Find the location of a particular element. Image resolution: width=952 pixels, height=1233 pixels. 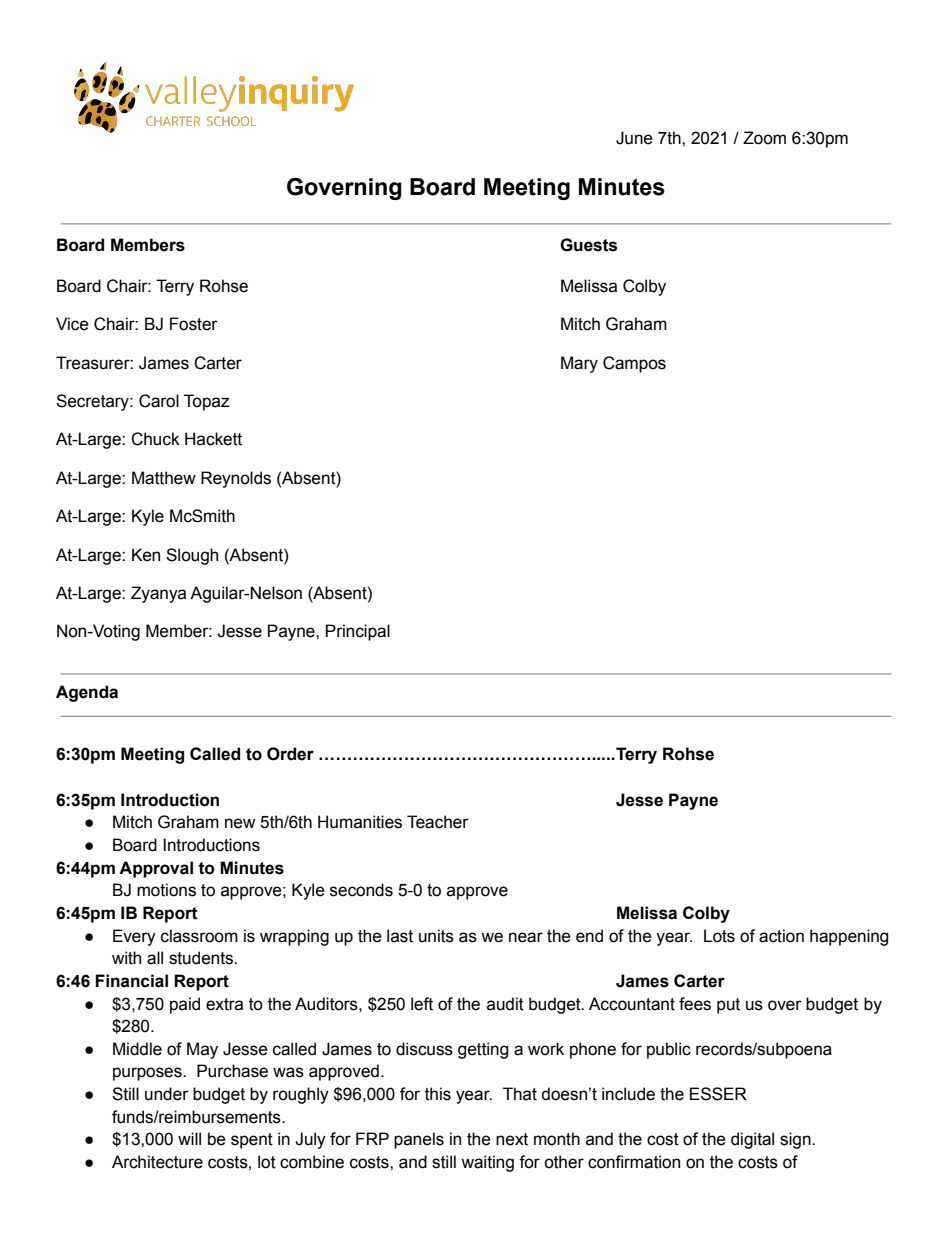

Guests is located at coordinates (588, 245).
